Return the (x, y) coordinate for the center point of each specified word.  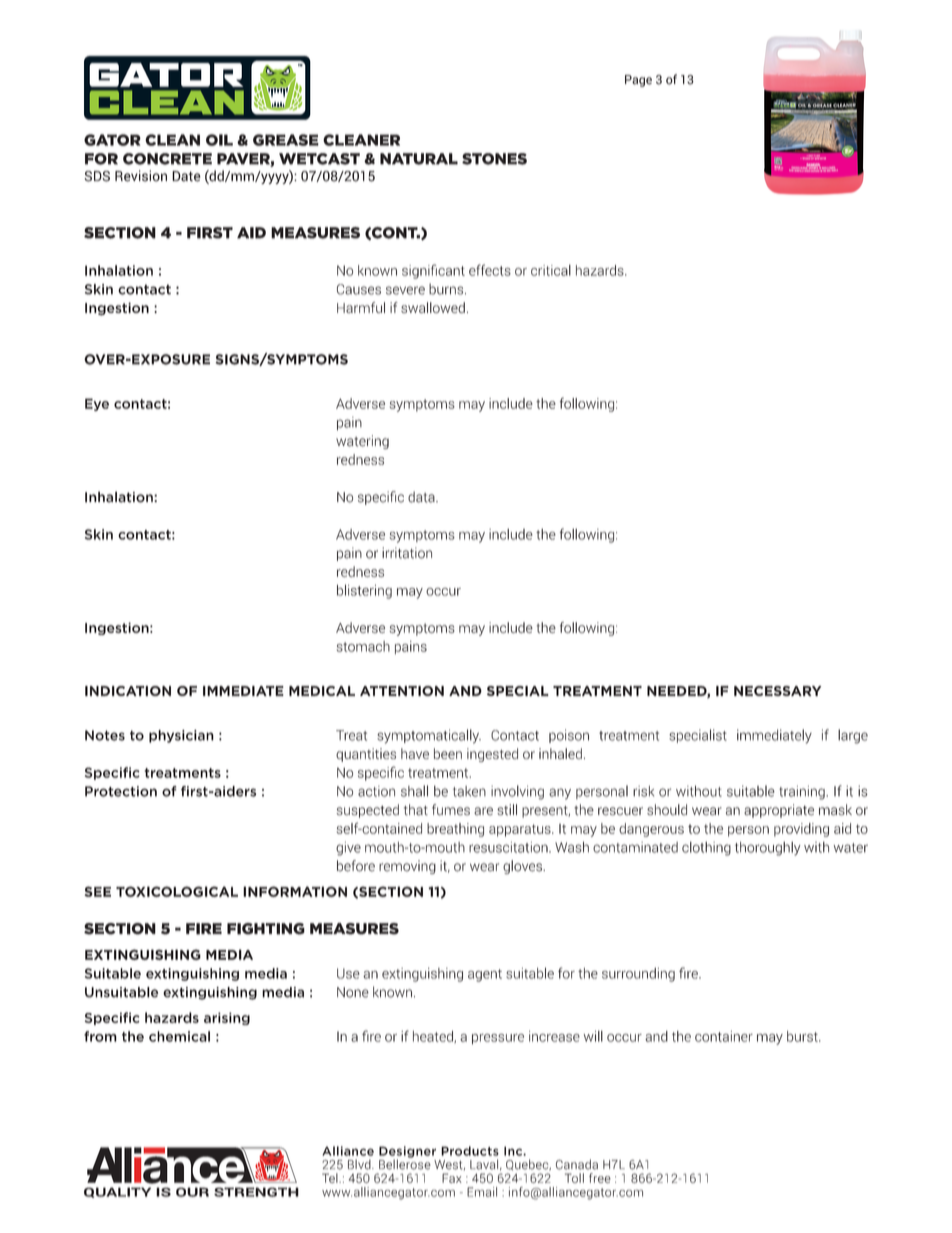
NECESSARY (777, 691)
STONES (494, 159)
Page (638, 81)
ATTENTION (402, 691)
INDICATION (128, 691)
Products (470, 1151)
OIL (219, 140)
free (600, 1178)
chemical (179, 1036)
